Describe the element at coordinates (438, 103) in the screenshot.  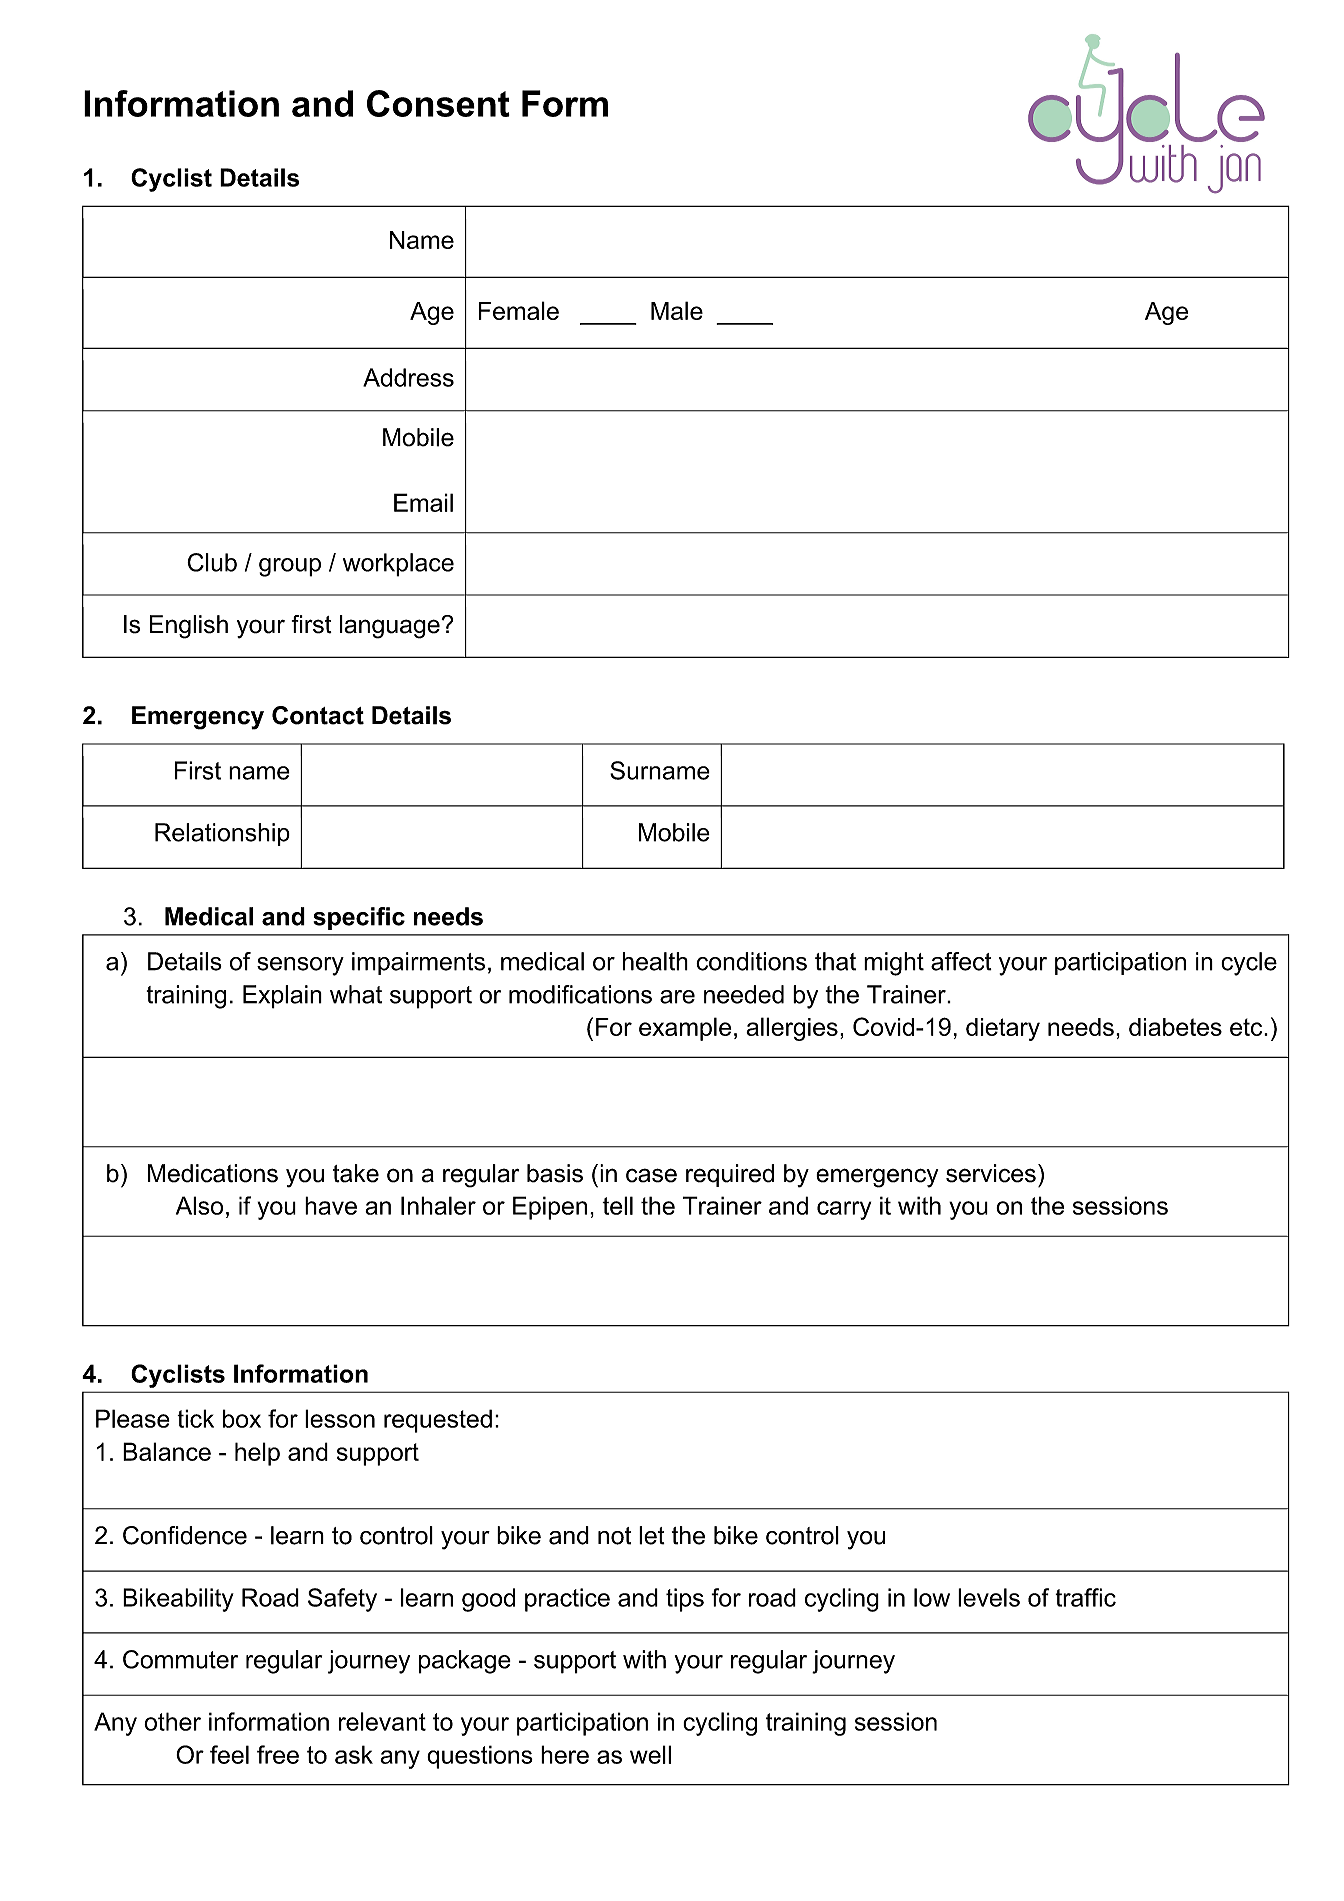
I see `Consent` at that location.
